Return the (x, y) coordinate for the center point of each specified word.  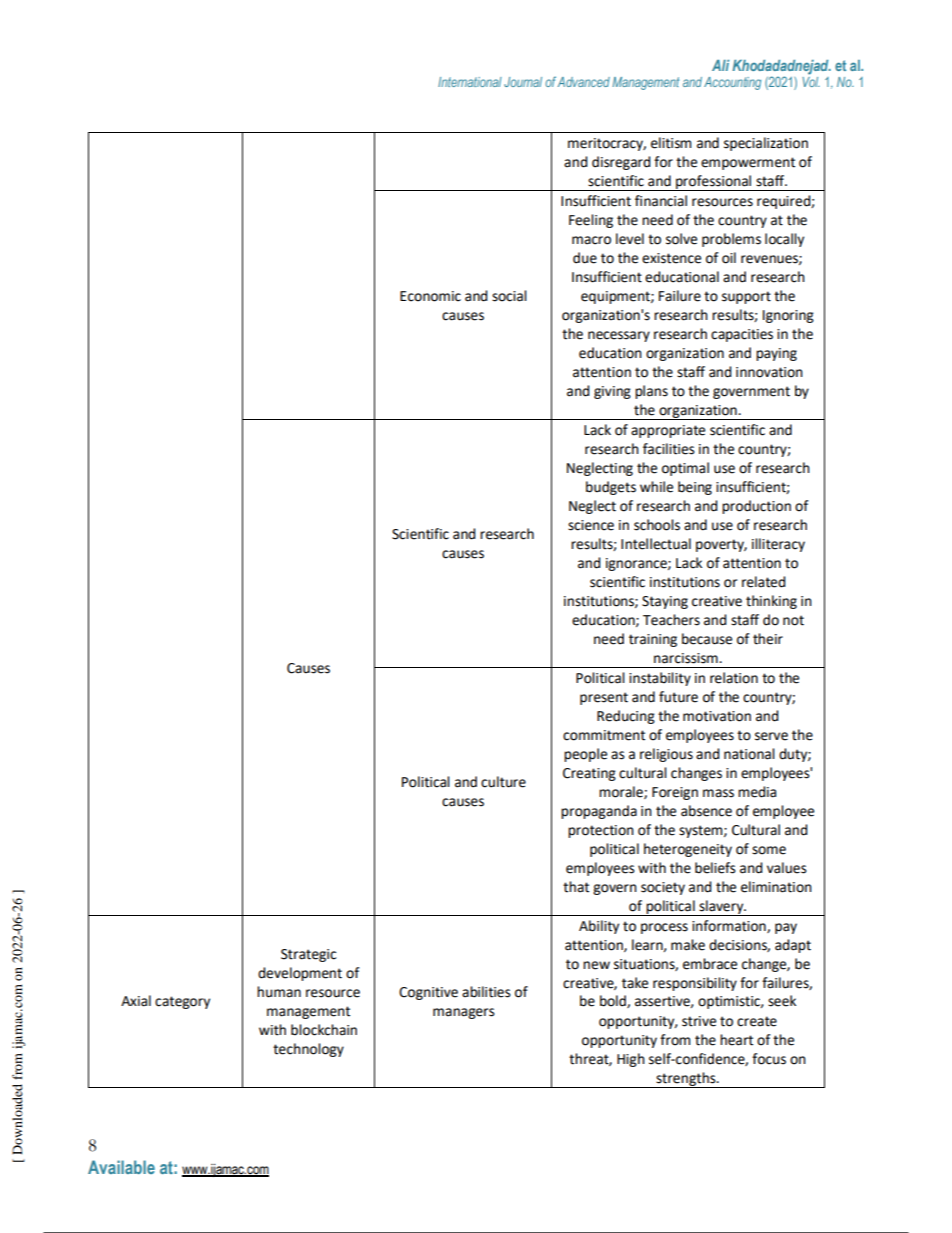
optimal (685, 469)
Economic (430, 296)
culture (503, 782)
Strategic (308, 955)
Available (121, 1167)
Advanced (584, 82)
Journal (523, 82)
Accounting (732, 83)
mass (718, 793)
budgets (611, 488)
